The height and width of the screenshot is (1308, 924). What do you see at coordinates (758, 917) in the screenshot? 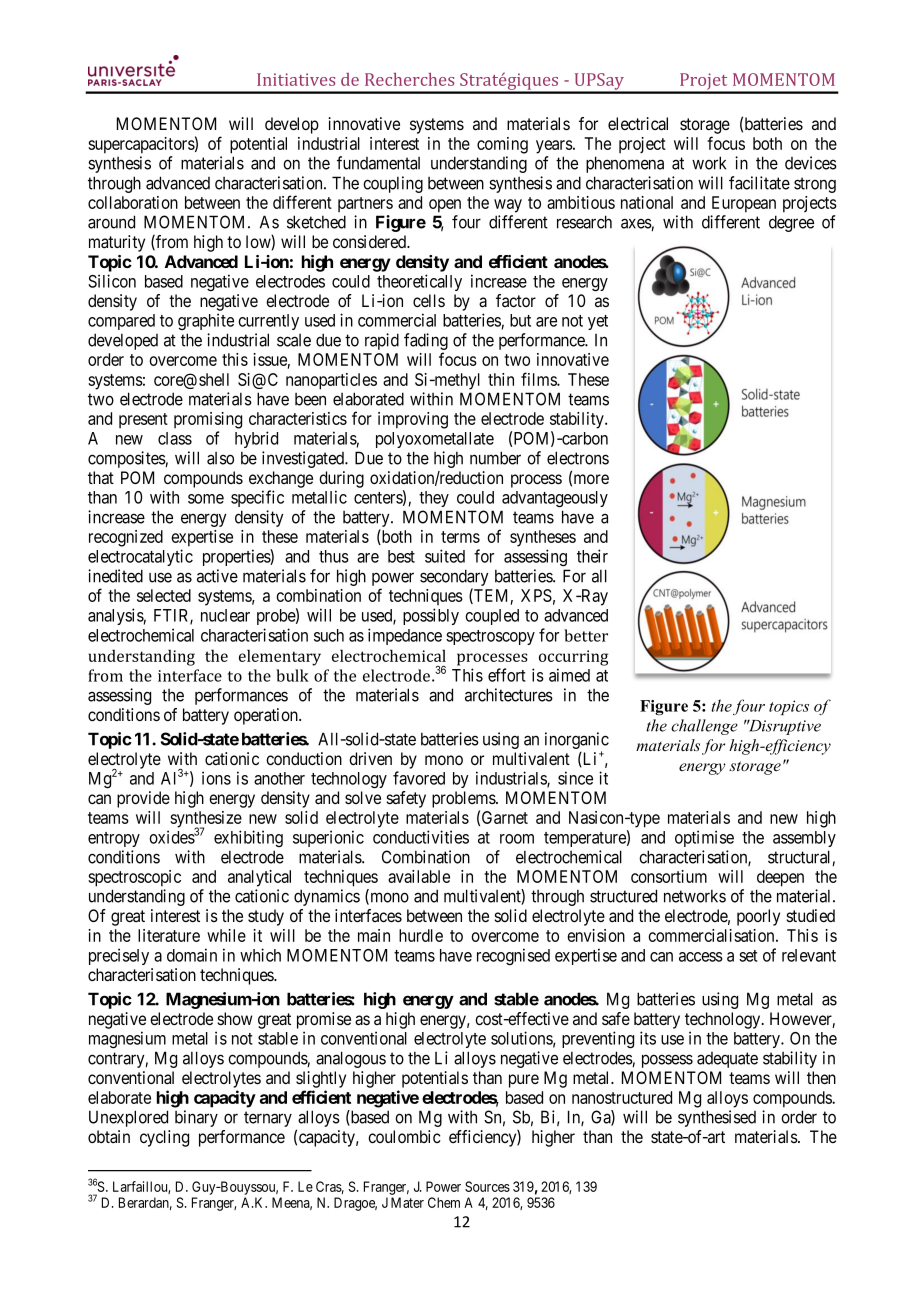
I see `poorly` at bounding box center [758, 917].
